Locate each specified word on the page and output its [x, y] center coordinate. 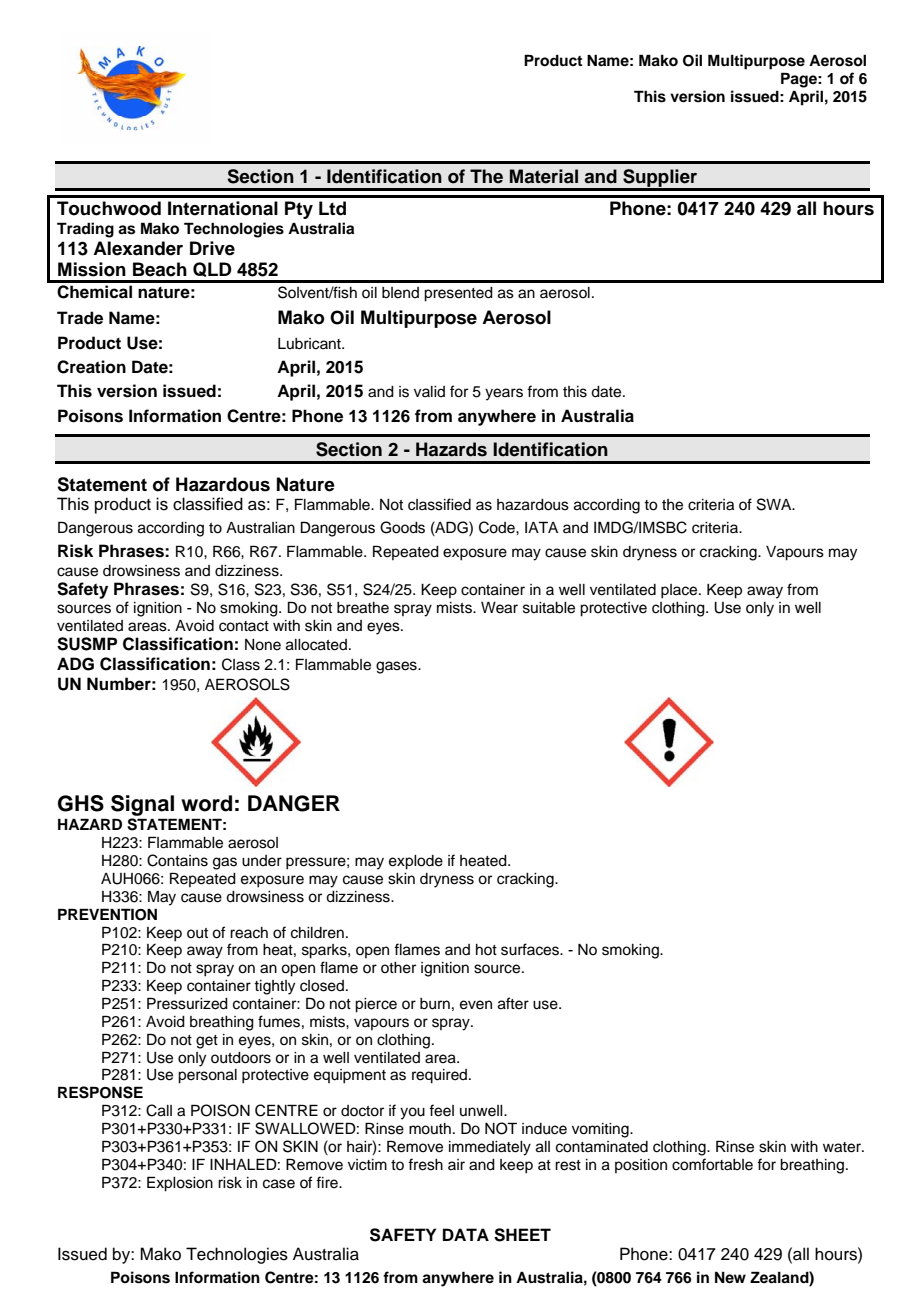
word [206, 803]
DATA [466, 1234]
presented [458, 294]
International [223, 208]
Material [544, 176]
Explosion [180, 1184]
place [680, 591]
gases [397, 667]
